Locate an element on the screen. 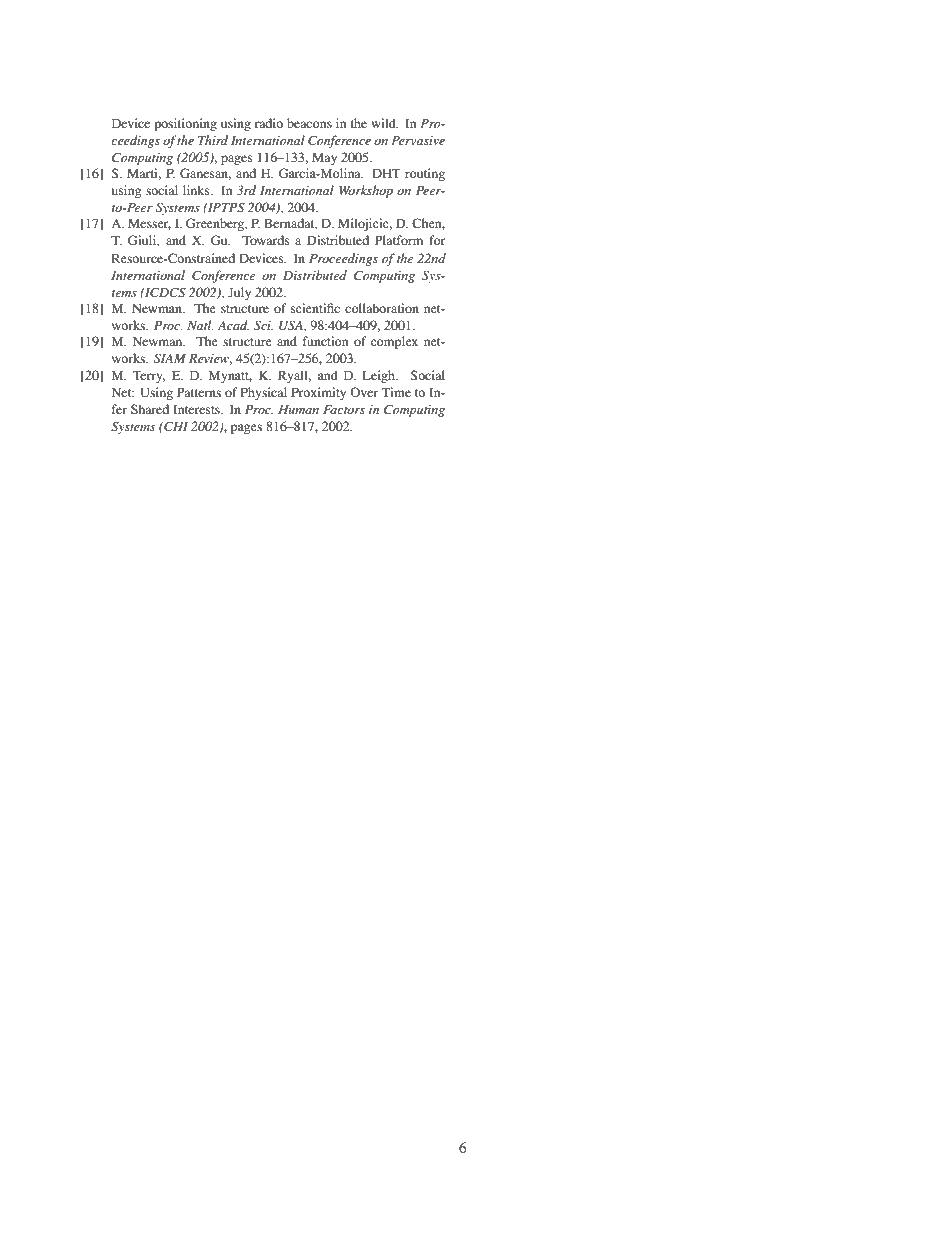 Image resolution: width=952 pixels, height=1233 pixels. CHI is located at coordinates (175, 426).
